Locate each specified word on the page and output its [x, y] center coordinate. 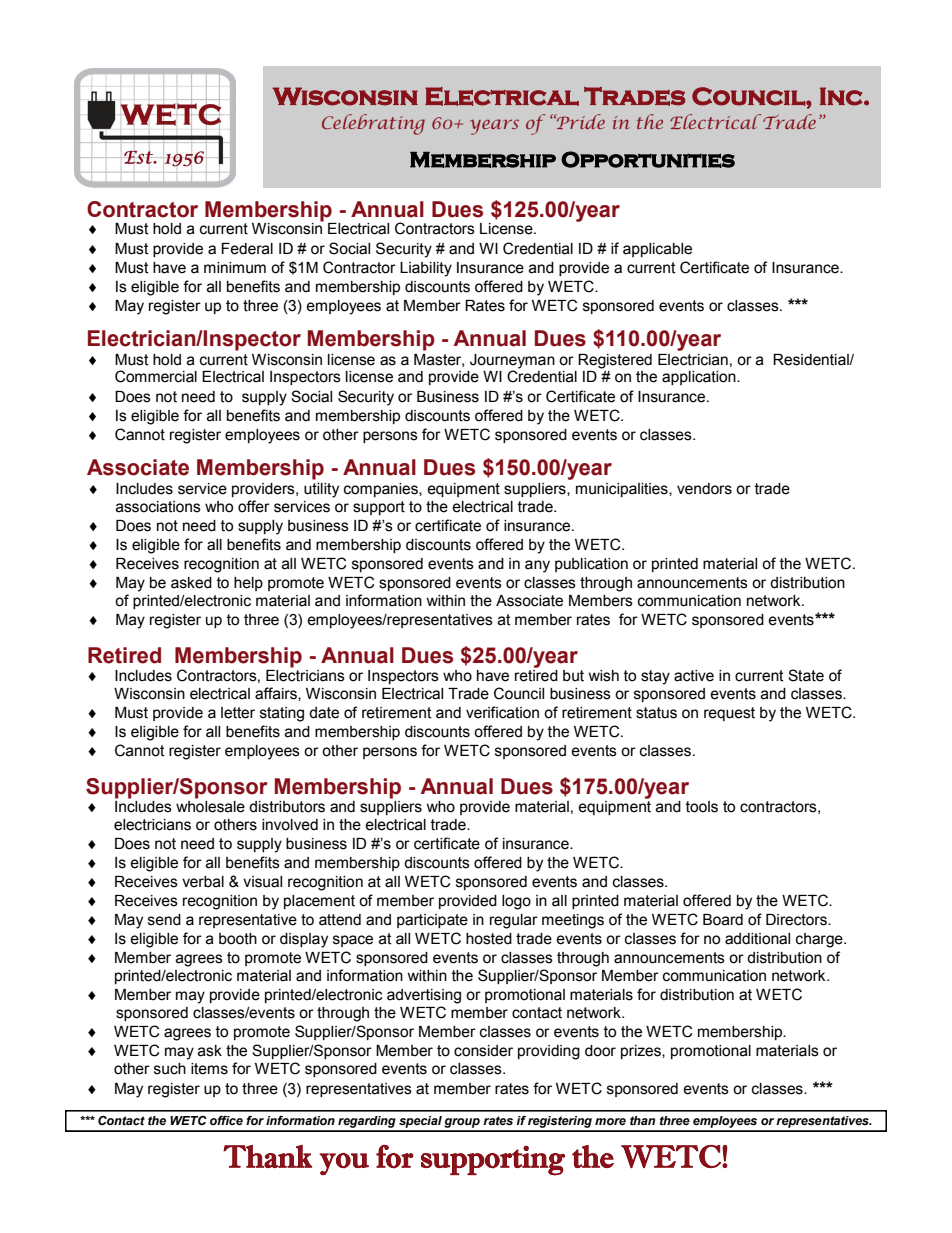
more [610, 1121]
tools [702, 807]
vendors [704, 489]
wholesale [210, 805]
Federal [247, 249]
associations [158, 507]
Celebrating [373, 124]
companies [382, 490]
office [226, 1120]
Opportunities [648, 159]
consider [483, 1051]
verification [502, 712]
